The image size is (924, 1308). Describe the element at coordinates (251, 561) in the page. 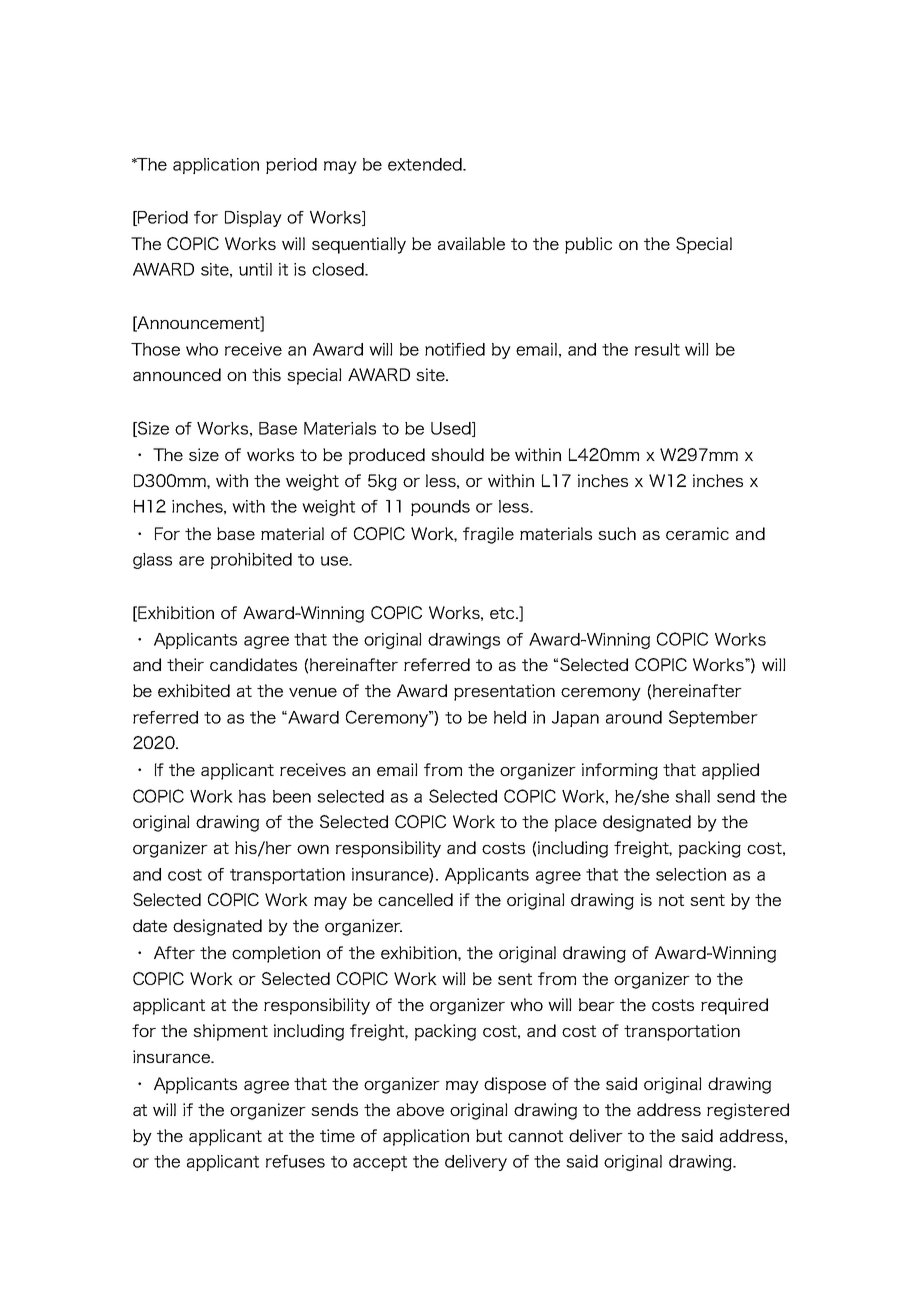

I see `prohibited` at that location.
